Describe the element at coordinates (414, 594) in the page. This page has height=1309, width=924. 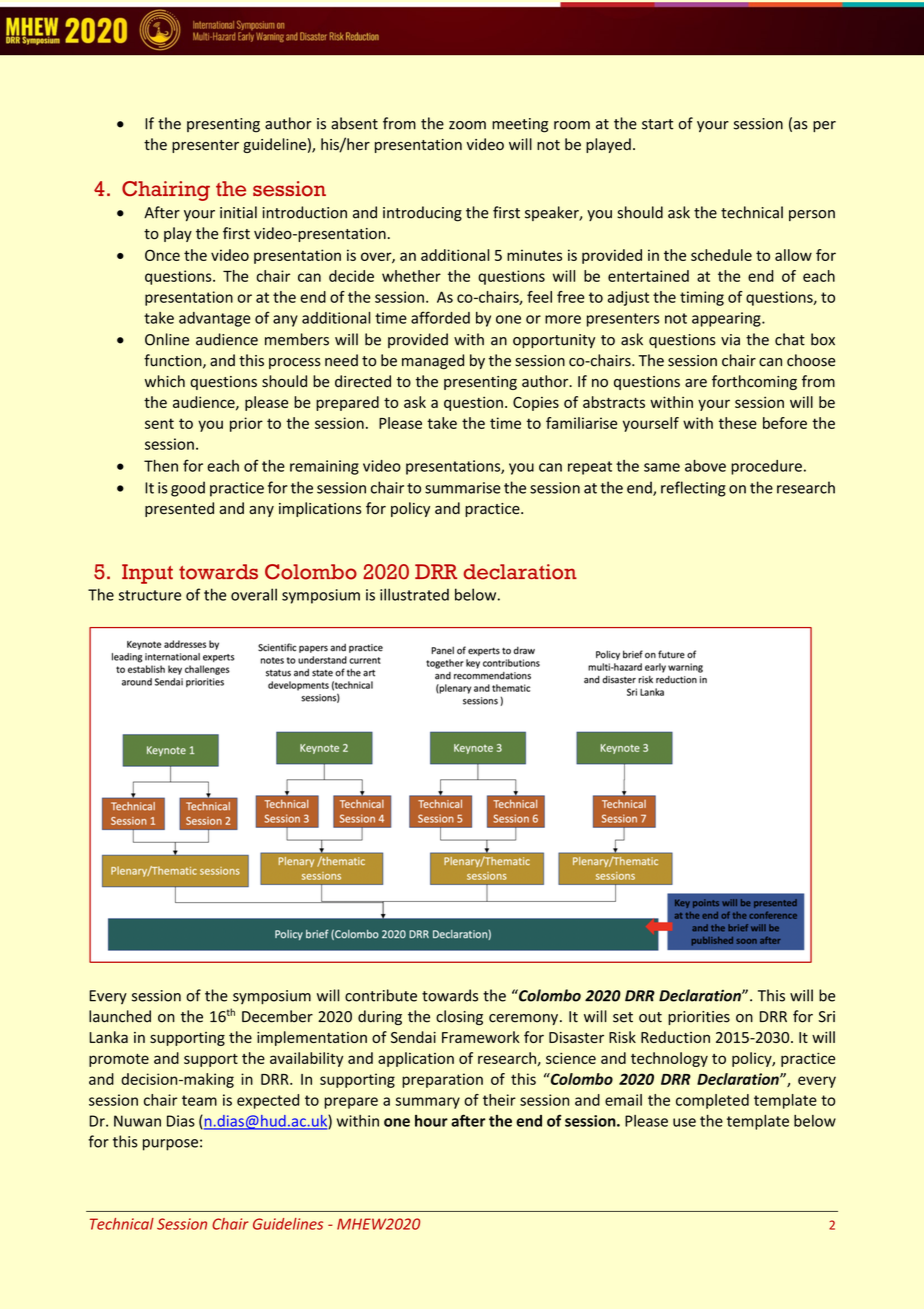
I see `illustrated` at that location.
